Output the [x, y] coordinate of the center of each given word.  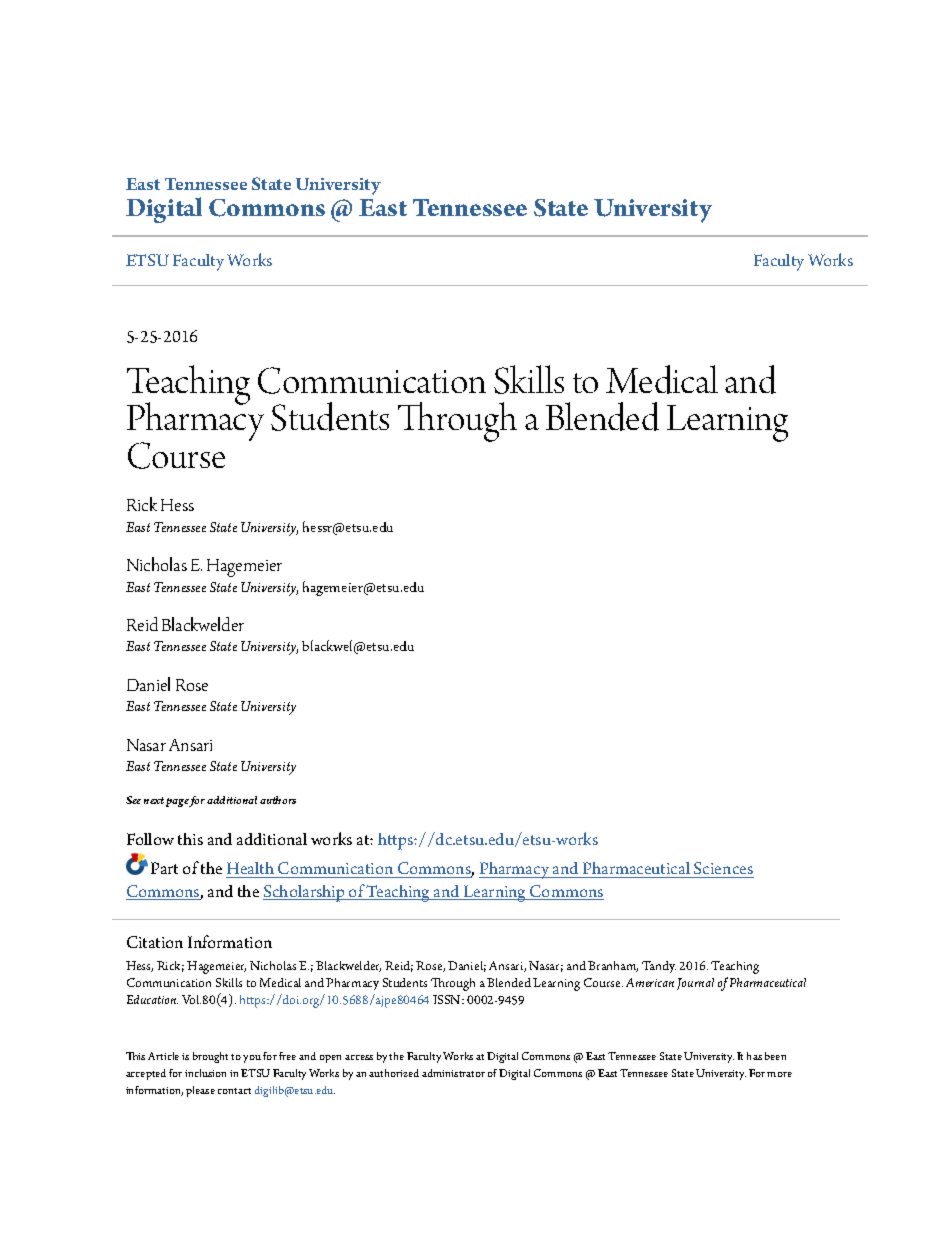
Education [152, 999]
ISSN [448, 999]
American [650, 982]
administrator [453, 1073]
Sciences [723, 870]
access [359, 1057]
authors [278, 800]
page [178, 802]
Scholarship [305, 893]
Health [250, 868]
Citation [155, 942]
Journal [695, 984]
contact [234, 1091]
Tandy [659, 967]
